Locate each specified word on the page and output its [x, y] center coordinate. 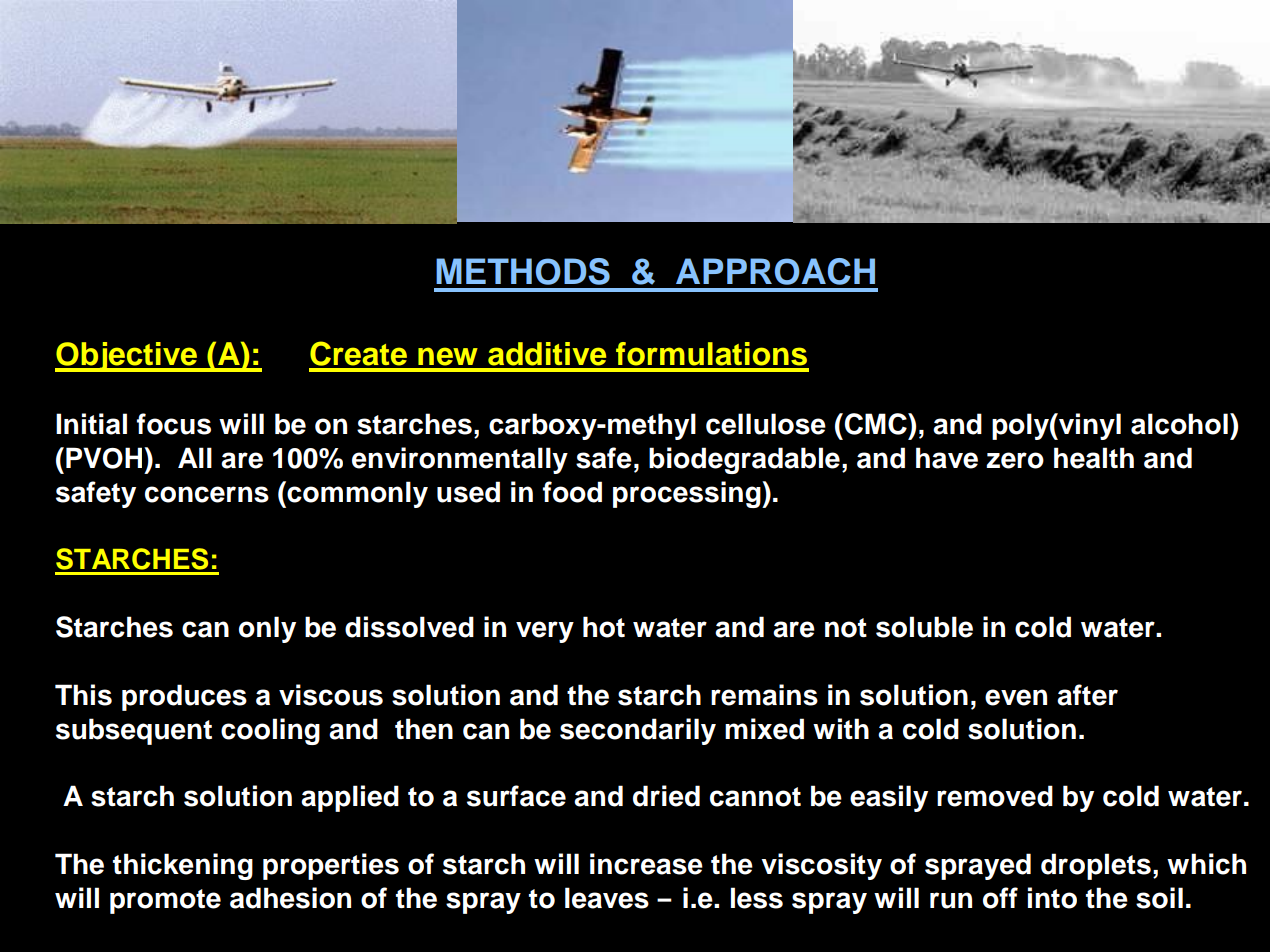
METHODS [523, 271]
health [1094, 458]
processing [688, 494]
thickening [183, 866]
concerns [207, 494]
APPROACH [775, 271]
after [1087, 695]
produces [184, 697]
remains [764, 695]
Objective [127, 357]
